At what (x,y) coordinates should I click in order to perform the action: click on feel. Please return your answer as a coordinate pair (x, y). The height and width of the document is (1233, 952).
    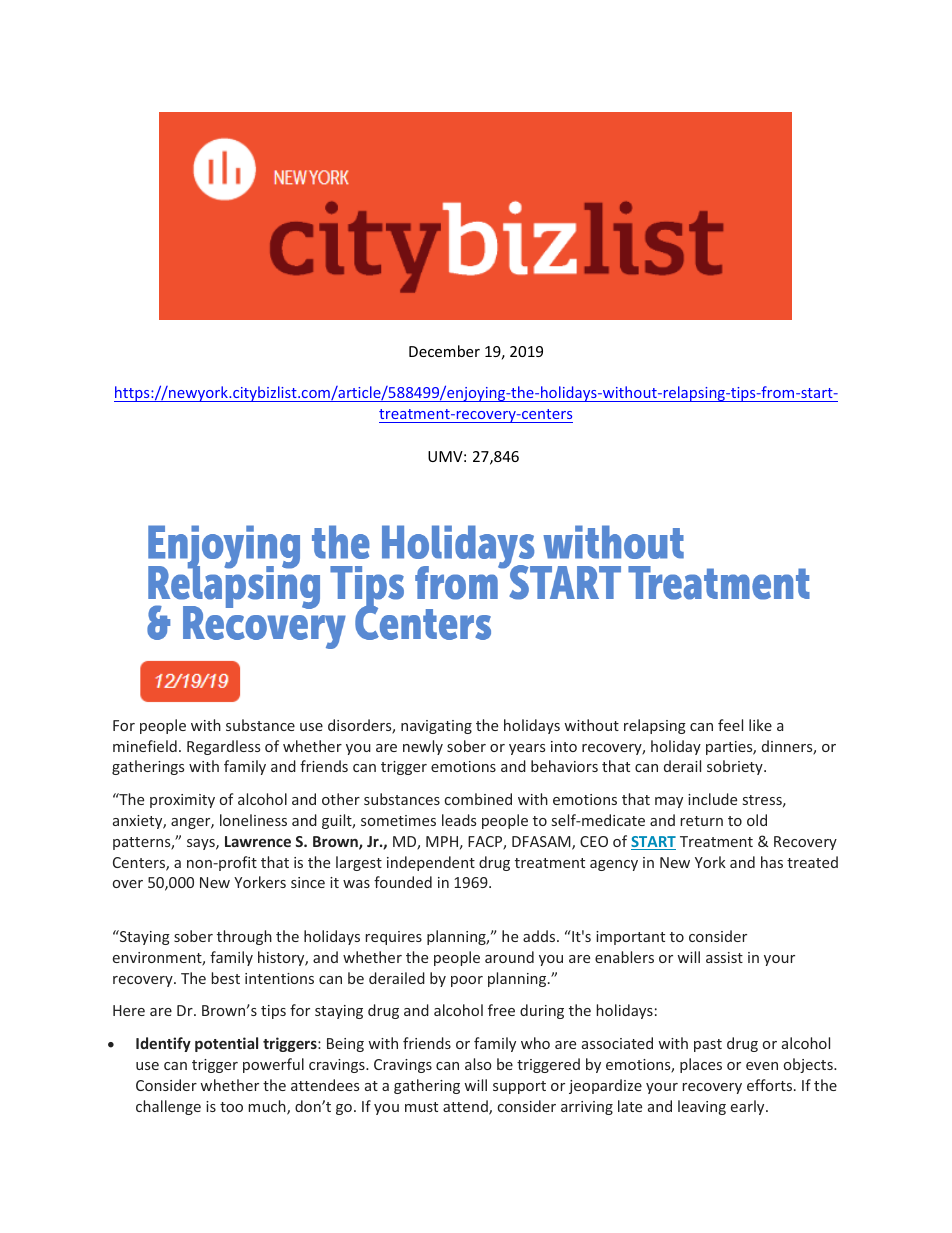
    Looking at the image, I should click on (730, 725).
